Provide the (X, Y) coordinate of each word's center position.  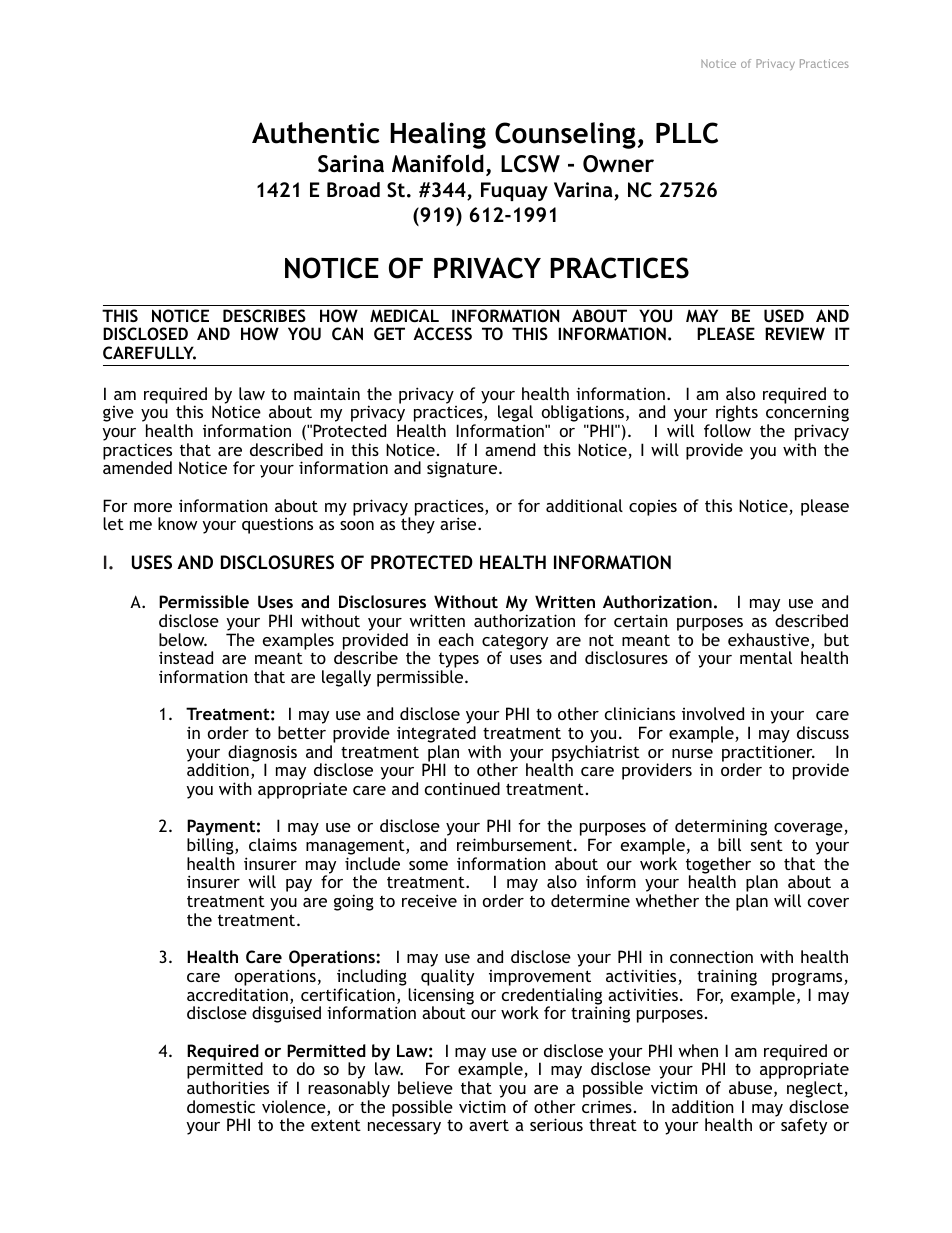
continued (462, 788)
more (153, 507)
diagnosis (262, 754)
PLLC (687, 133)
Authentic (316, 133)
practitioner (768, 754)
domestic (221, 1106)
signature (463, 469)
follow (727, 430)
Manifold (438, 163)
